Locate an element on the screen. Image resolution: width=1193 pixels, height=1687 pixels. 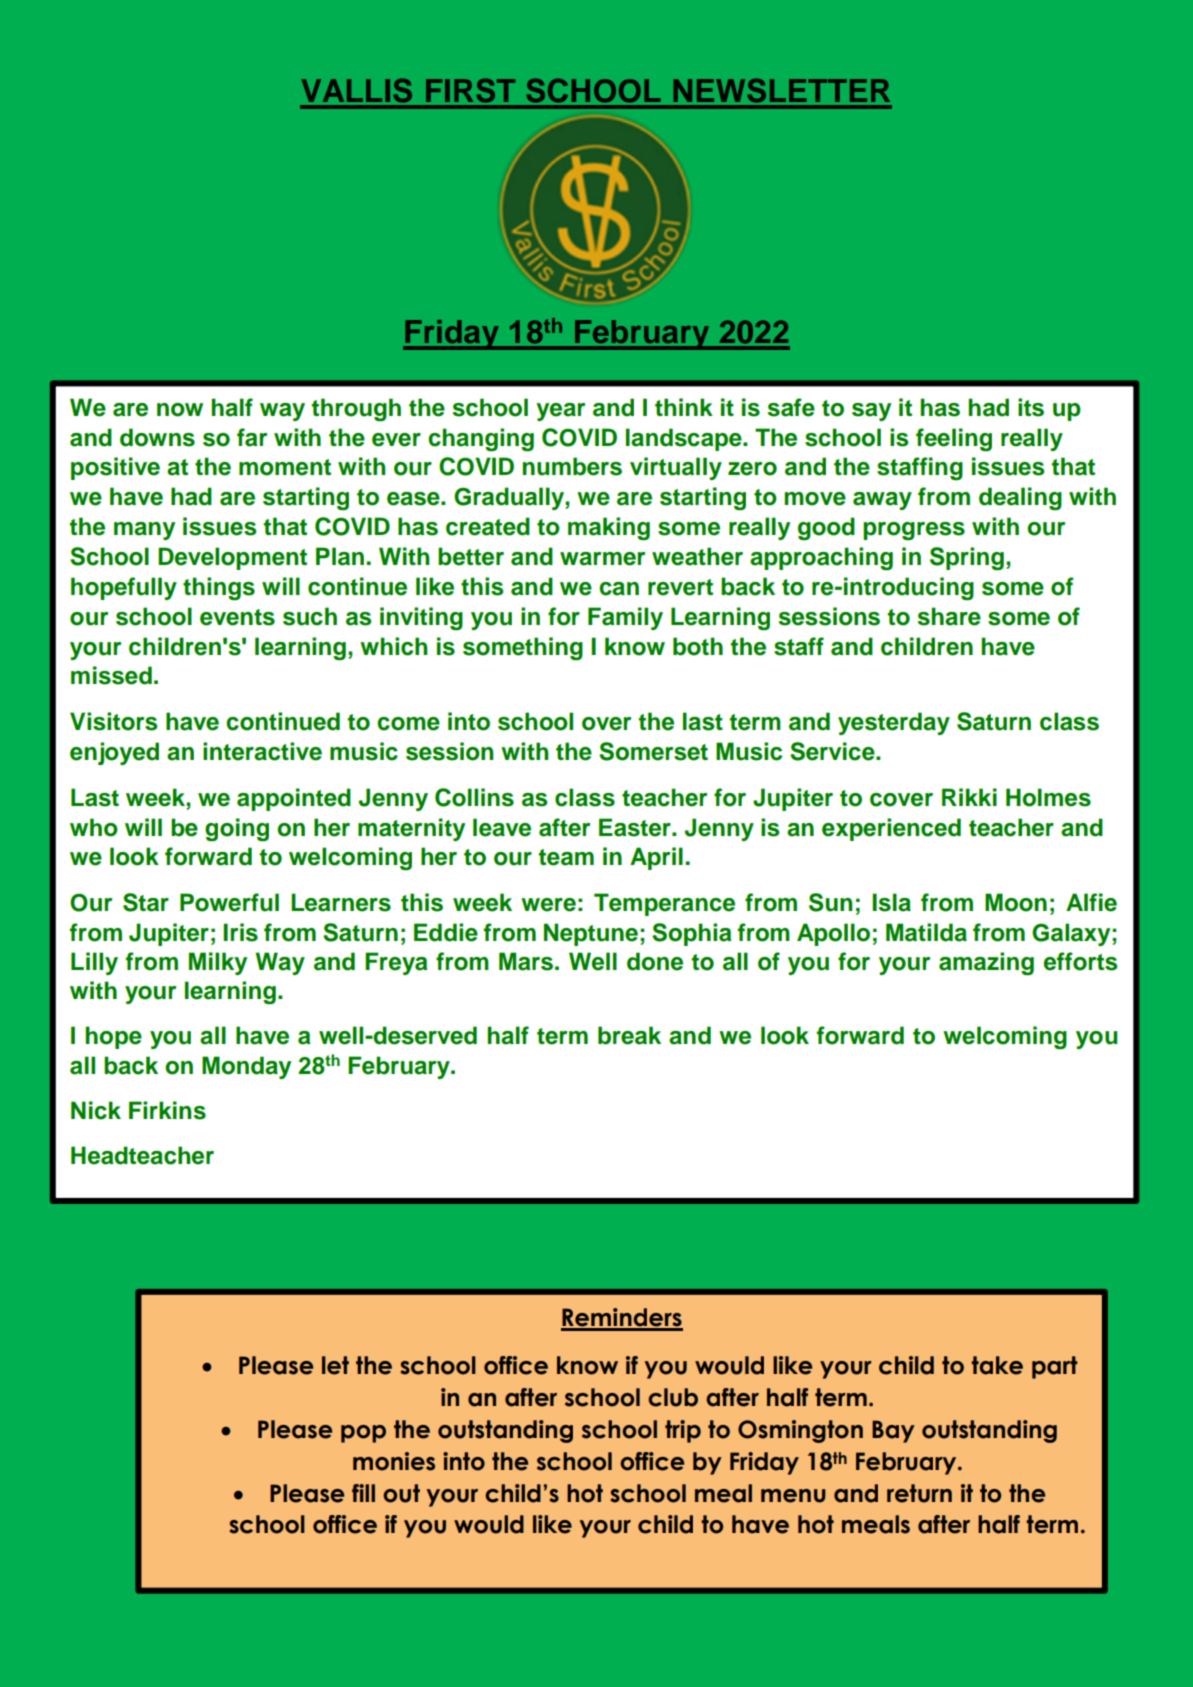
Family is located at coordinates (625, 618).
